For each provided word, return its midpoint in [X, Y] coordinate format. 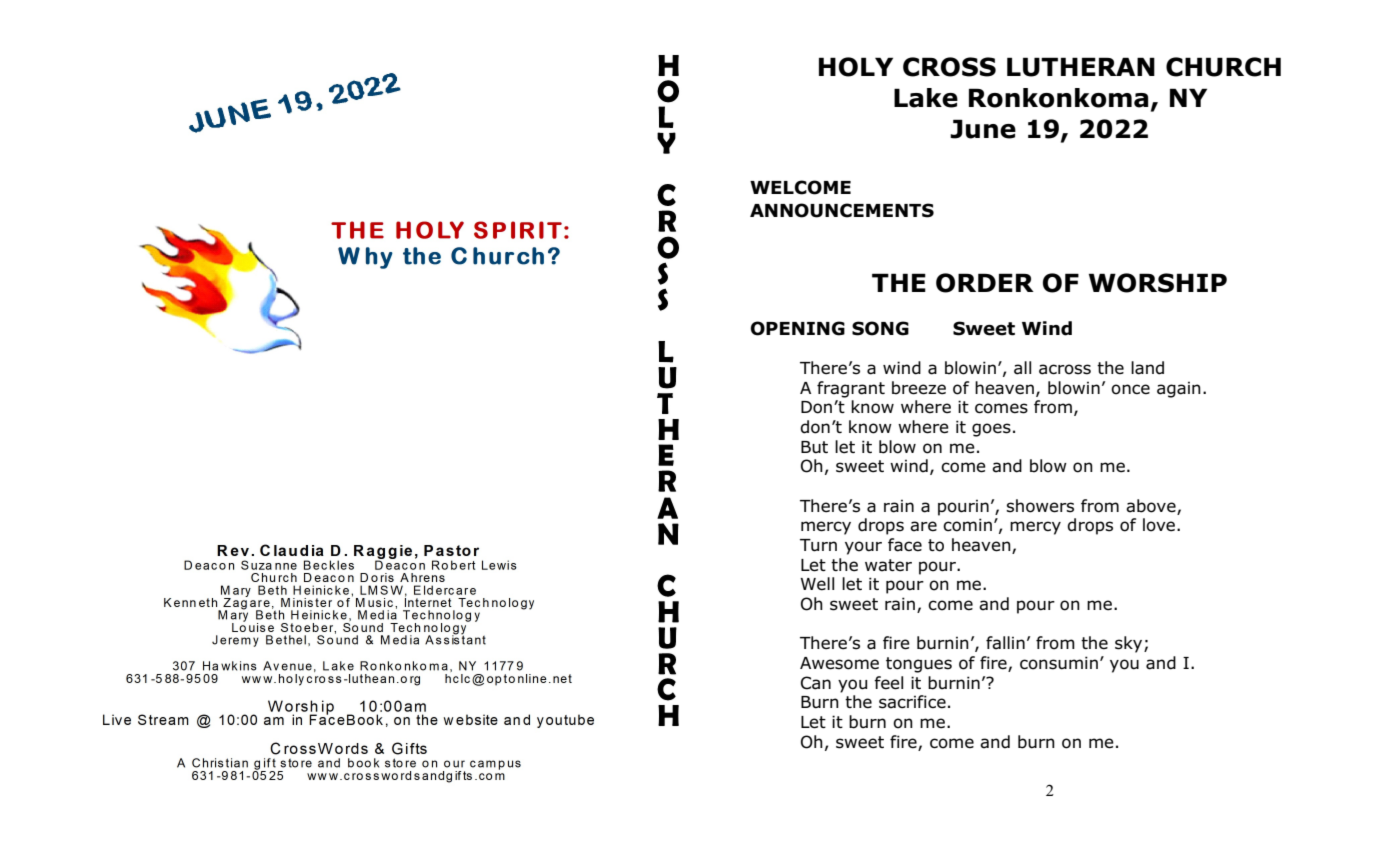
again [1179, 390]
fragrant [851, 389]
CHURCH [1223, 67]
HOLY [856, 67]
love [1160, 525]
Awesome [839, 663]
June [983, 129]
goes [991, 430]
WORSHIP [1158, 283]
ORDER [985, 283]
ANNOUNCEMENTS [842, 210]
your [863, 548]
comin [967, 525]
